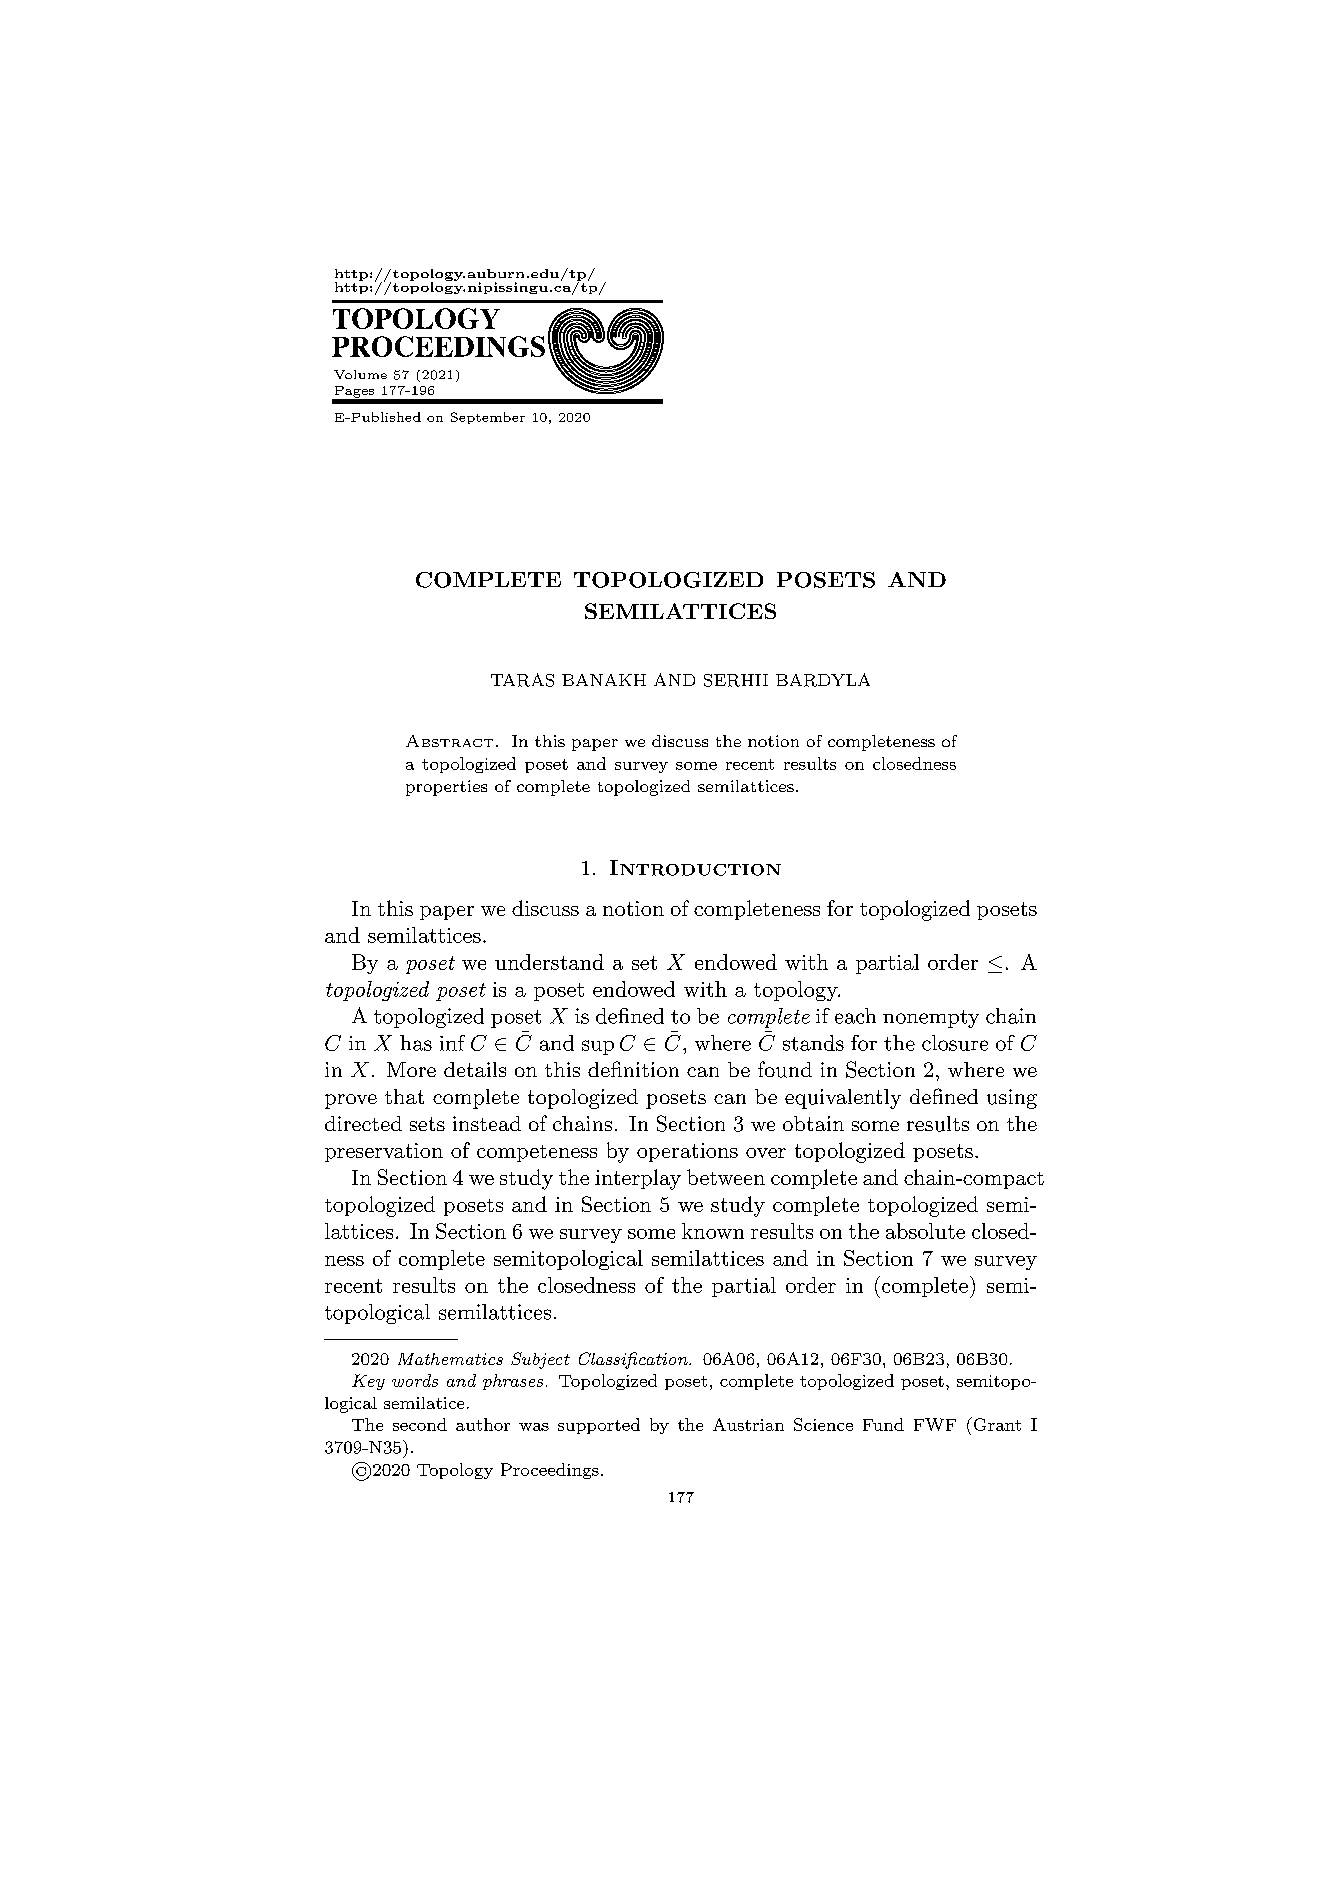 The width and height of the screenshot is (1340, 1895). Describe the element at coordinates (687, 1152) in the screenshot. I see `operations` at that location.
